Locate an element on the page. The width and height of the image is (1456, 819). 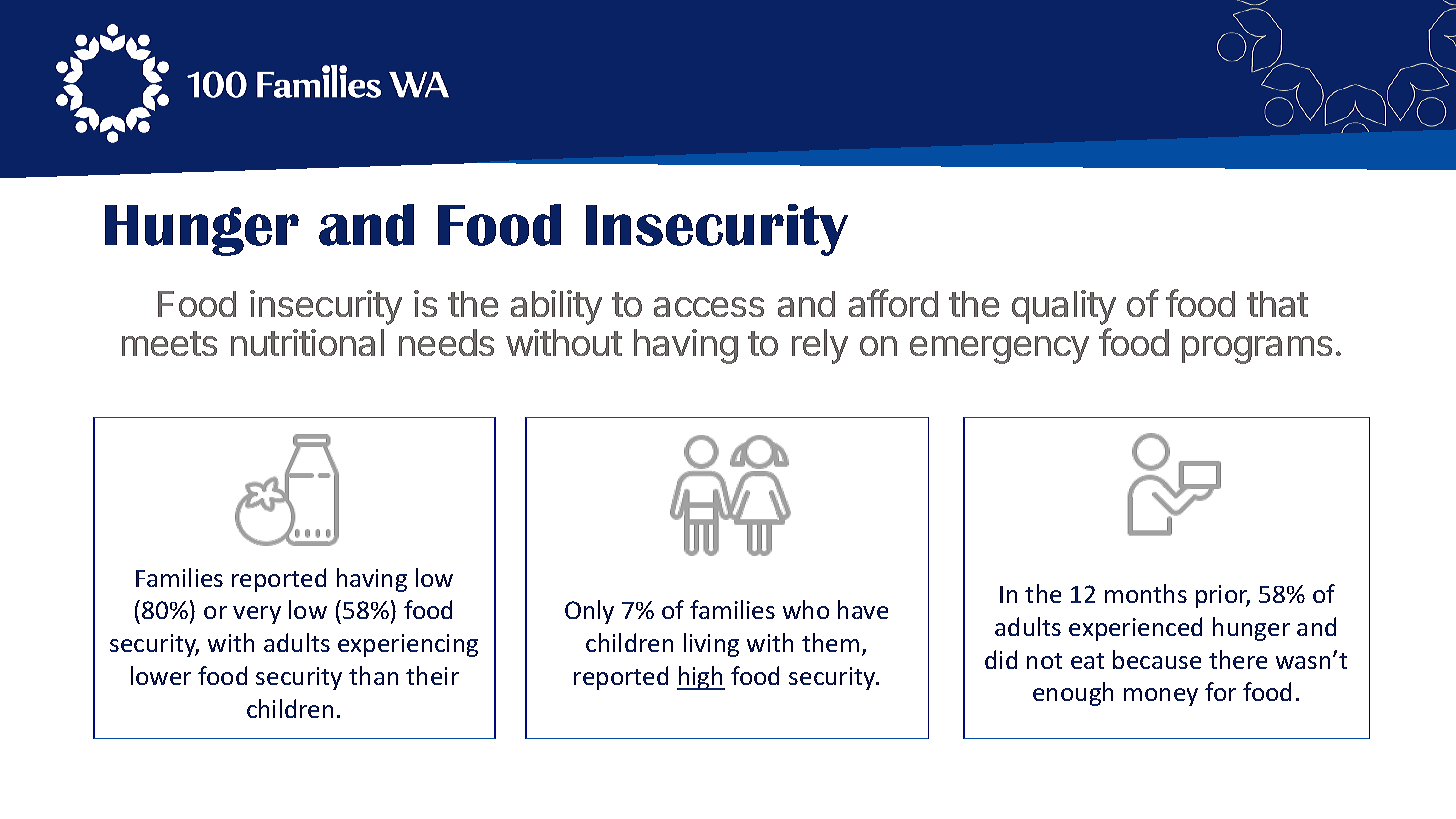
than is located at coordinates (373, 675).
